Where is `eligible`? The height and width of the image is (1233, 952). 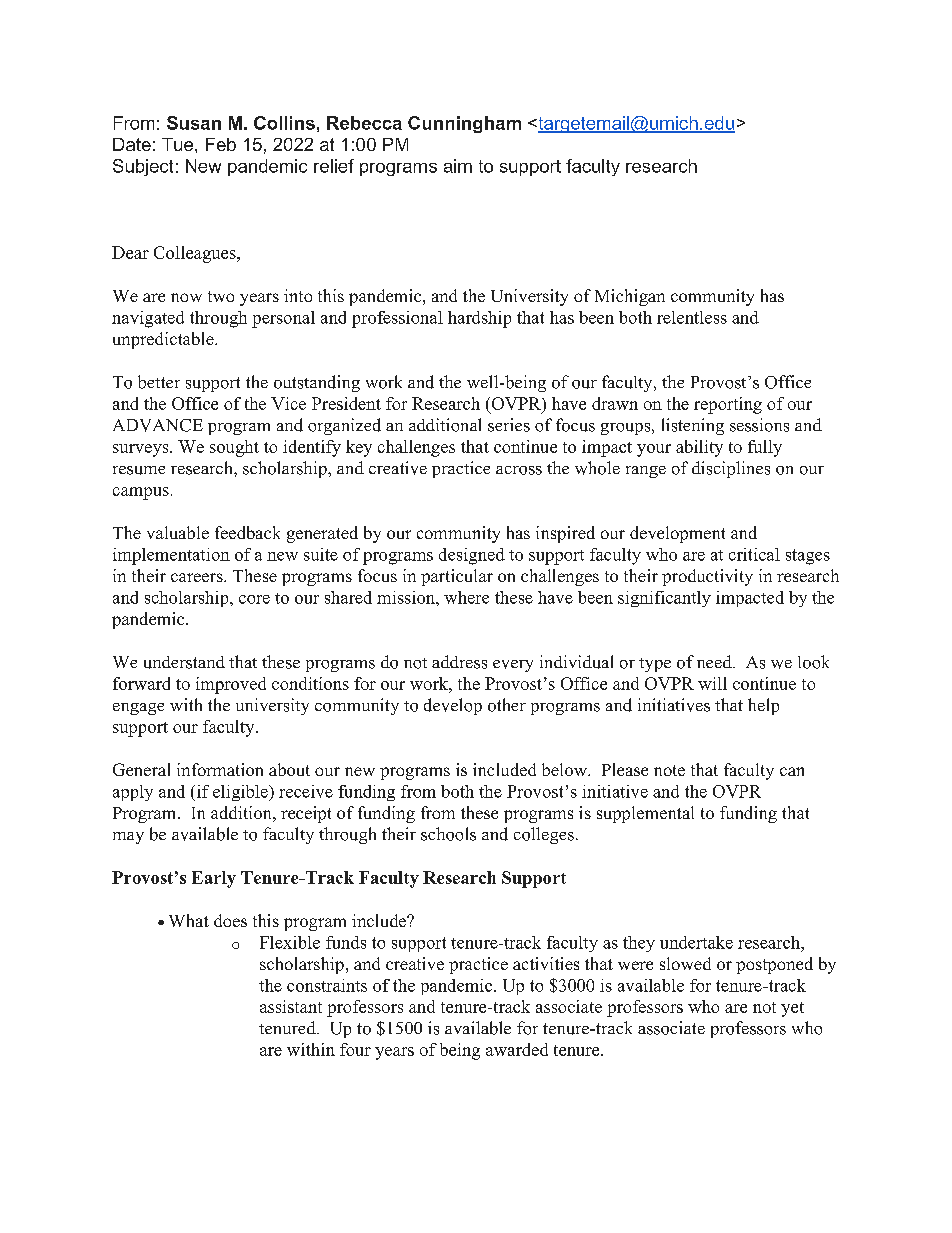
eligible is located at coordinates (241, 793).
